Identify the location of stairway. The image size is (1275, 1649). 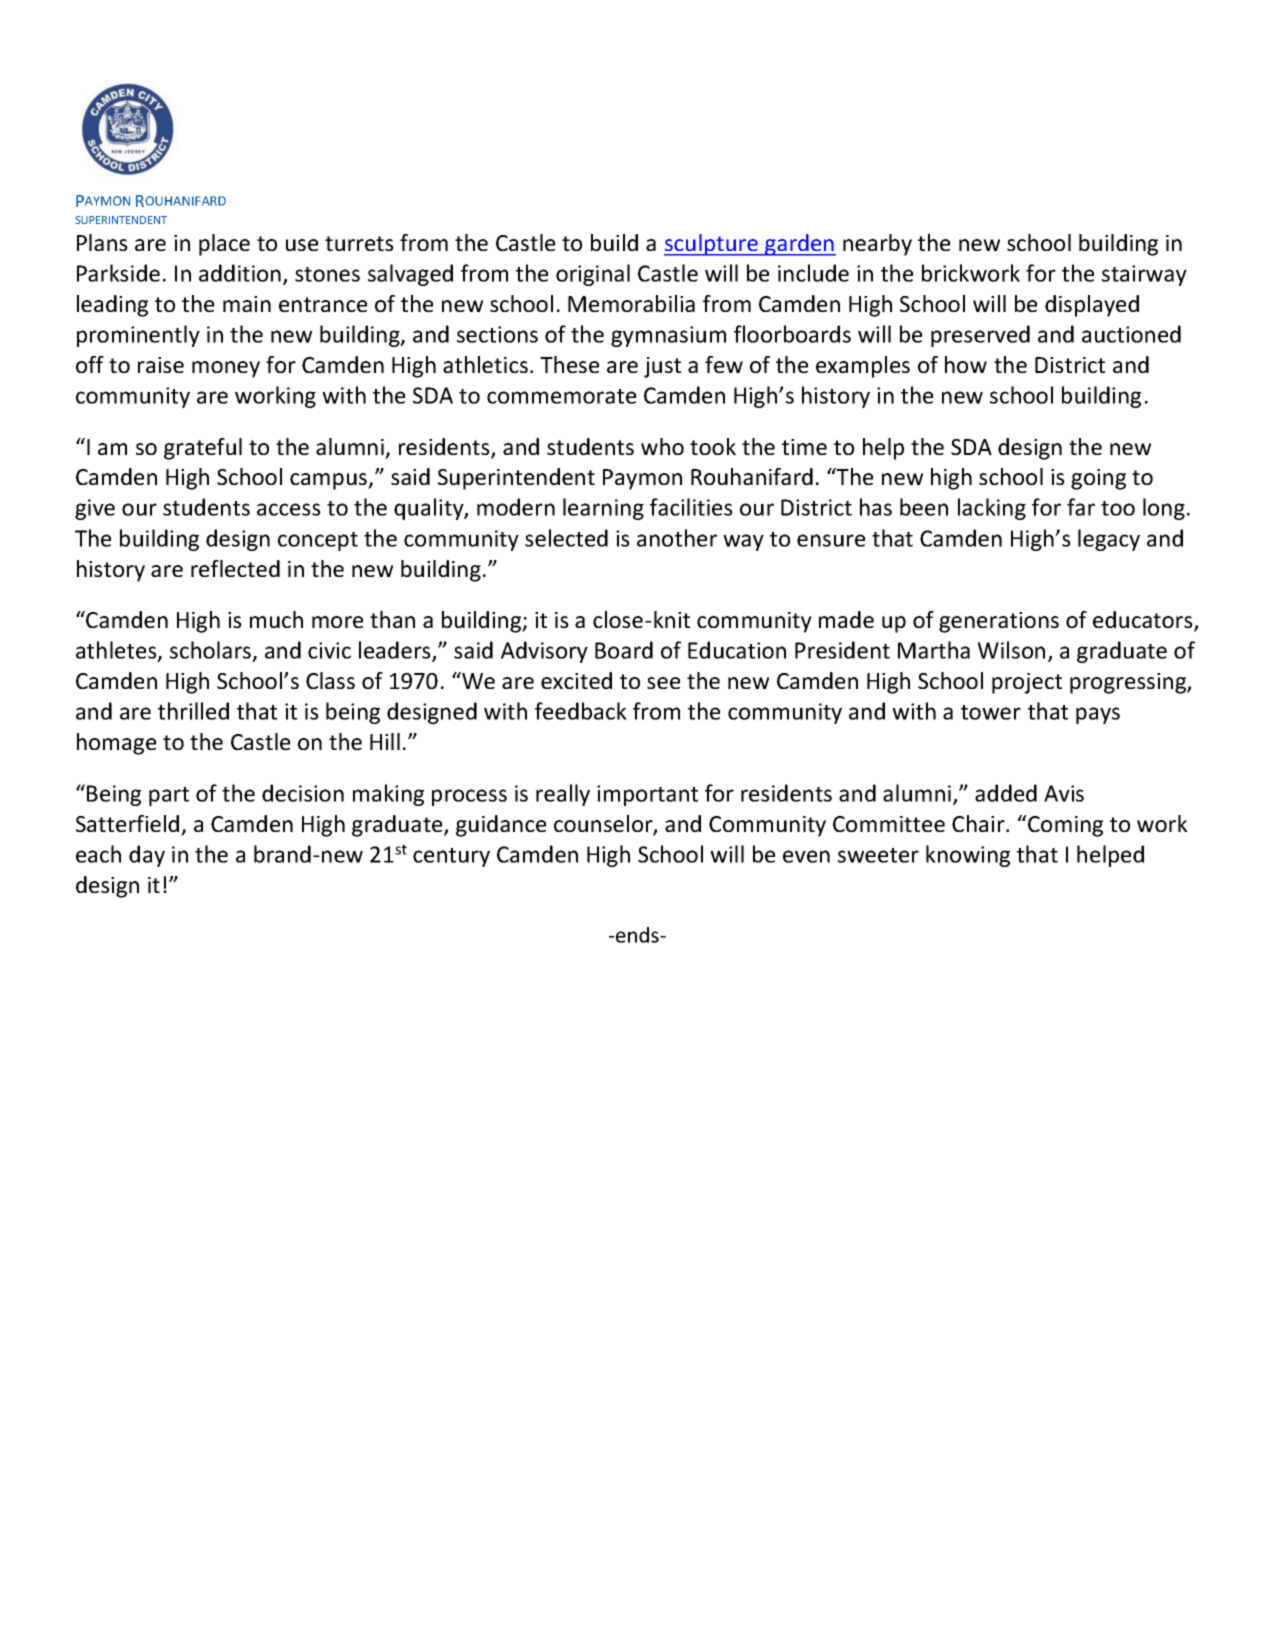
(1144, 275).
